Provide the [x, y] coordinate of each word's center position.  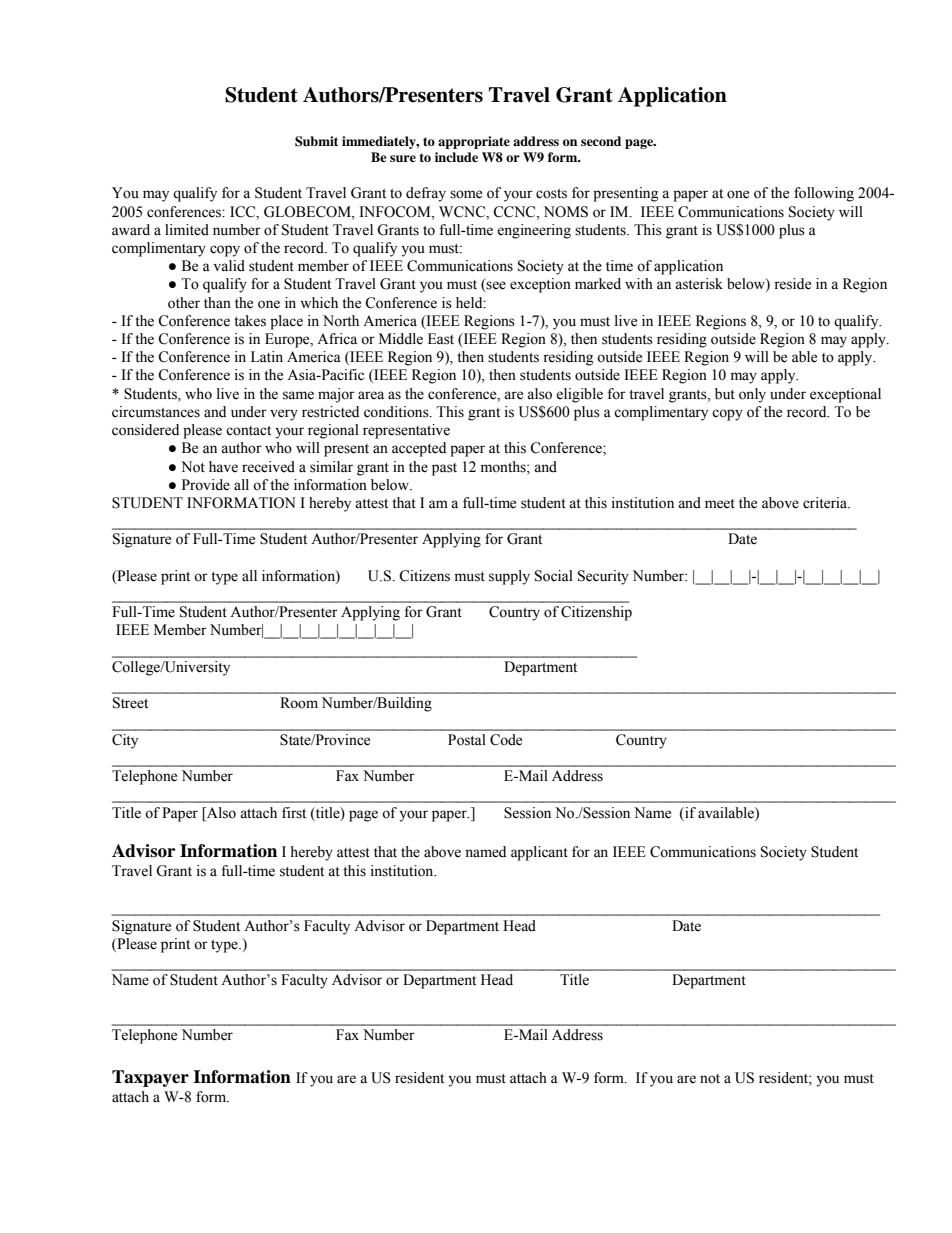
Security [603, 577]
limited [187, 230]
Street [130, 703]
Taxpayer [150, 1078]
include [456, 157]
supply [509, 577]
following [824, 194]
